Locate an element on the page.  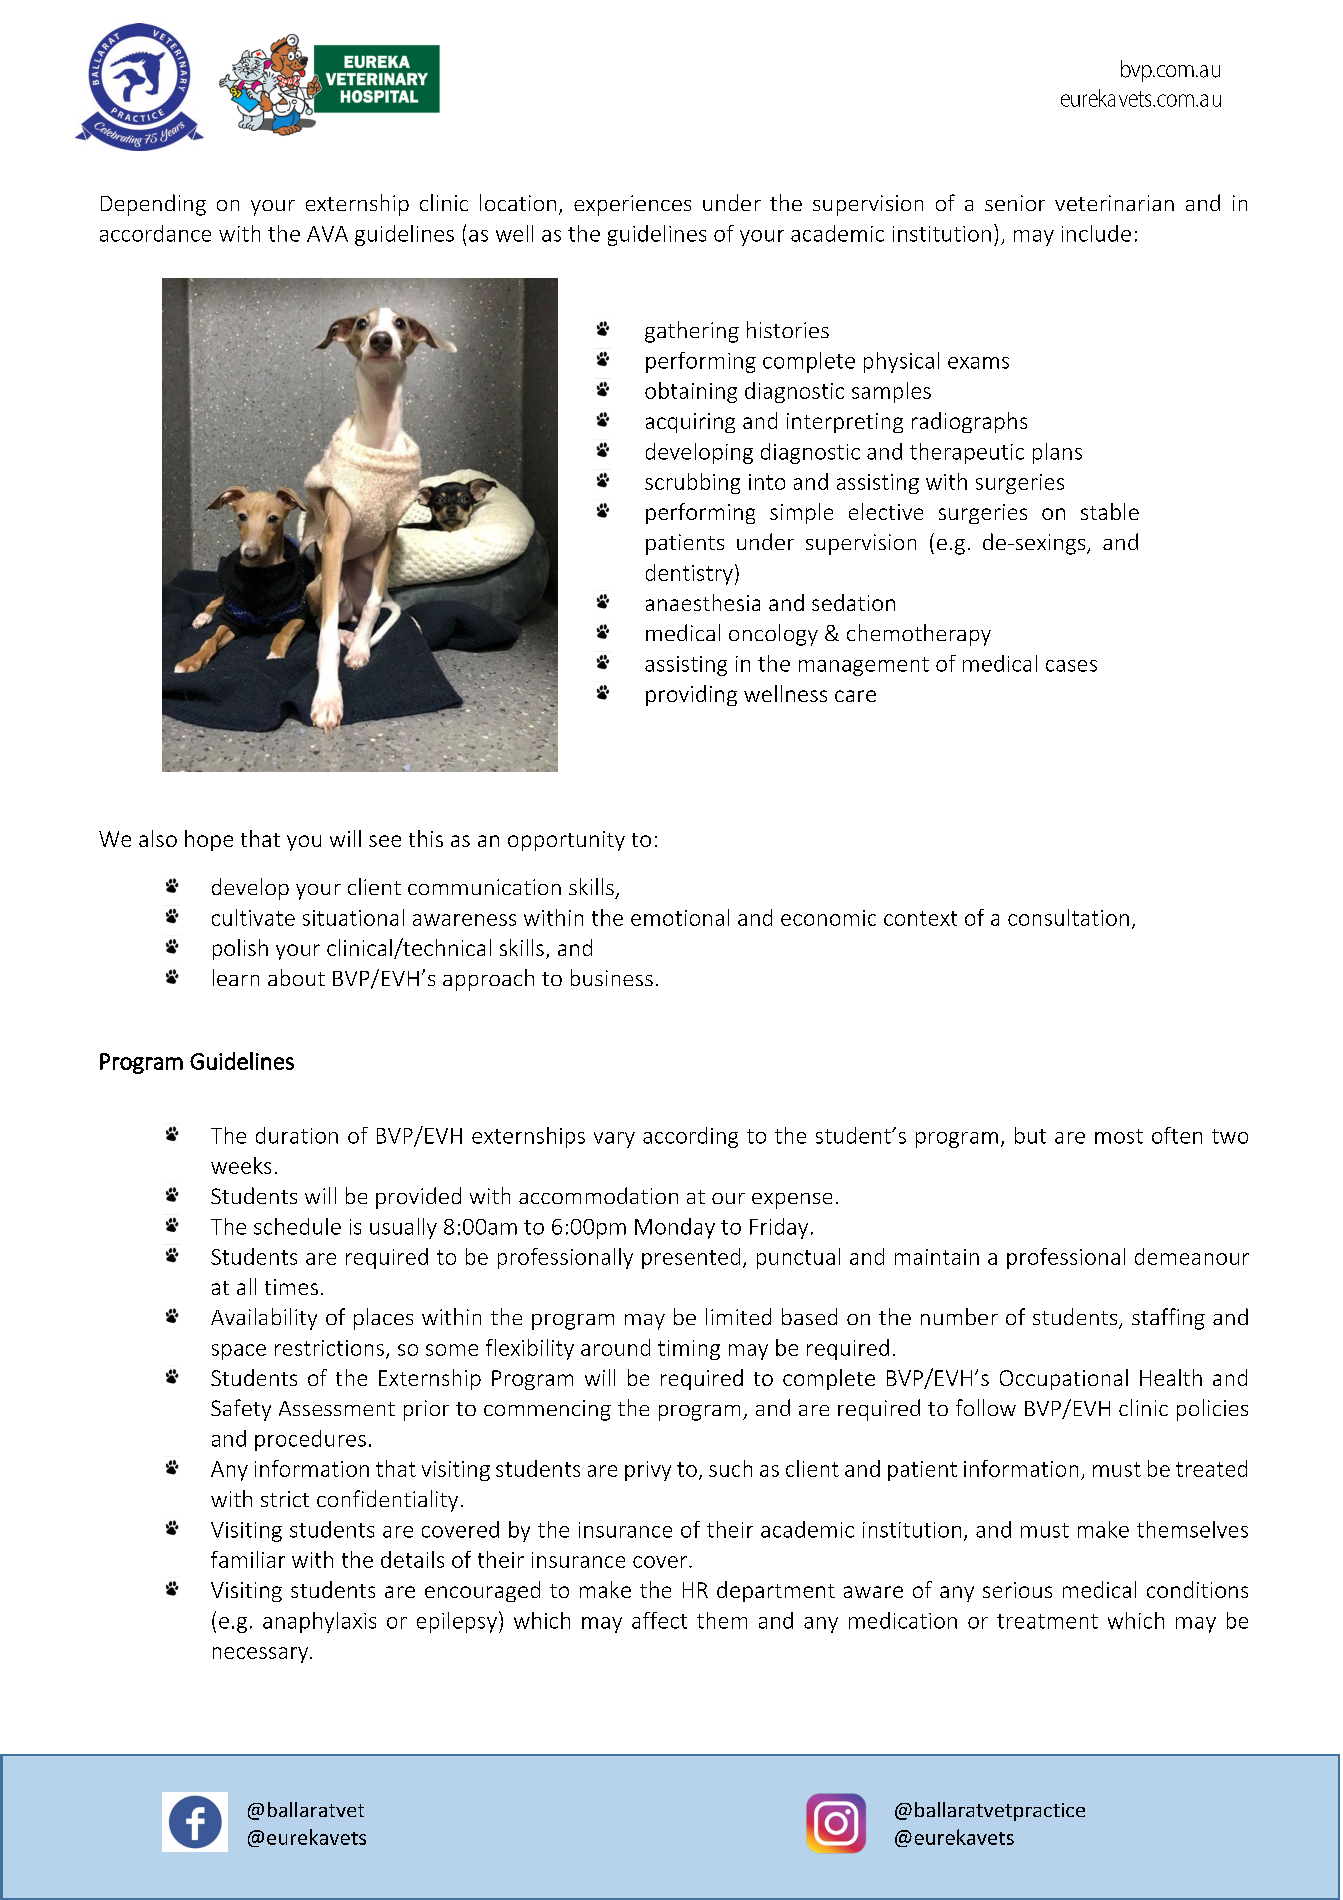
duration is located at coordinates (297, 1135).
